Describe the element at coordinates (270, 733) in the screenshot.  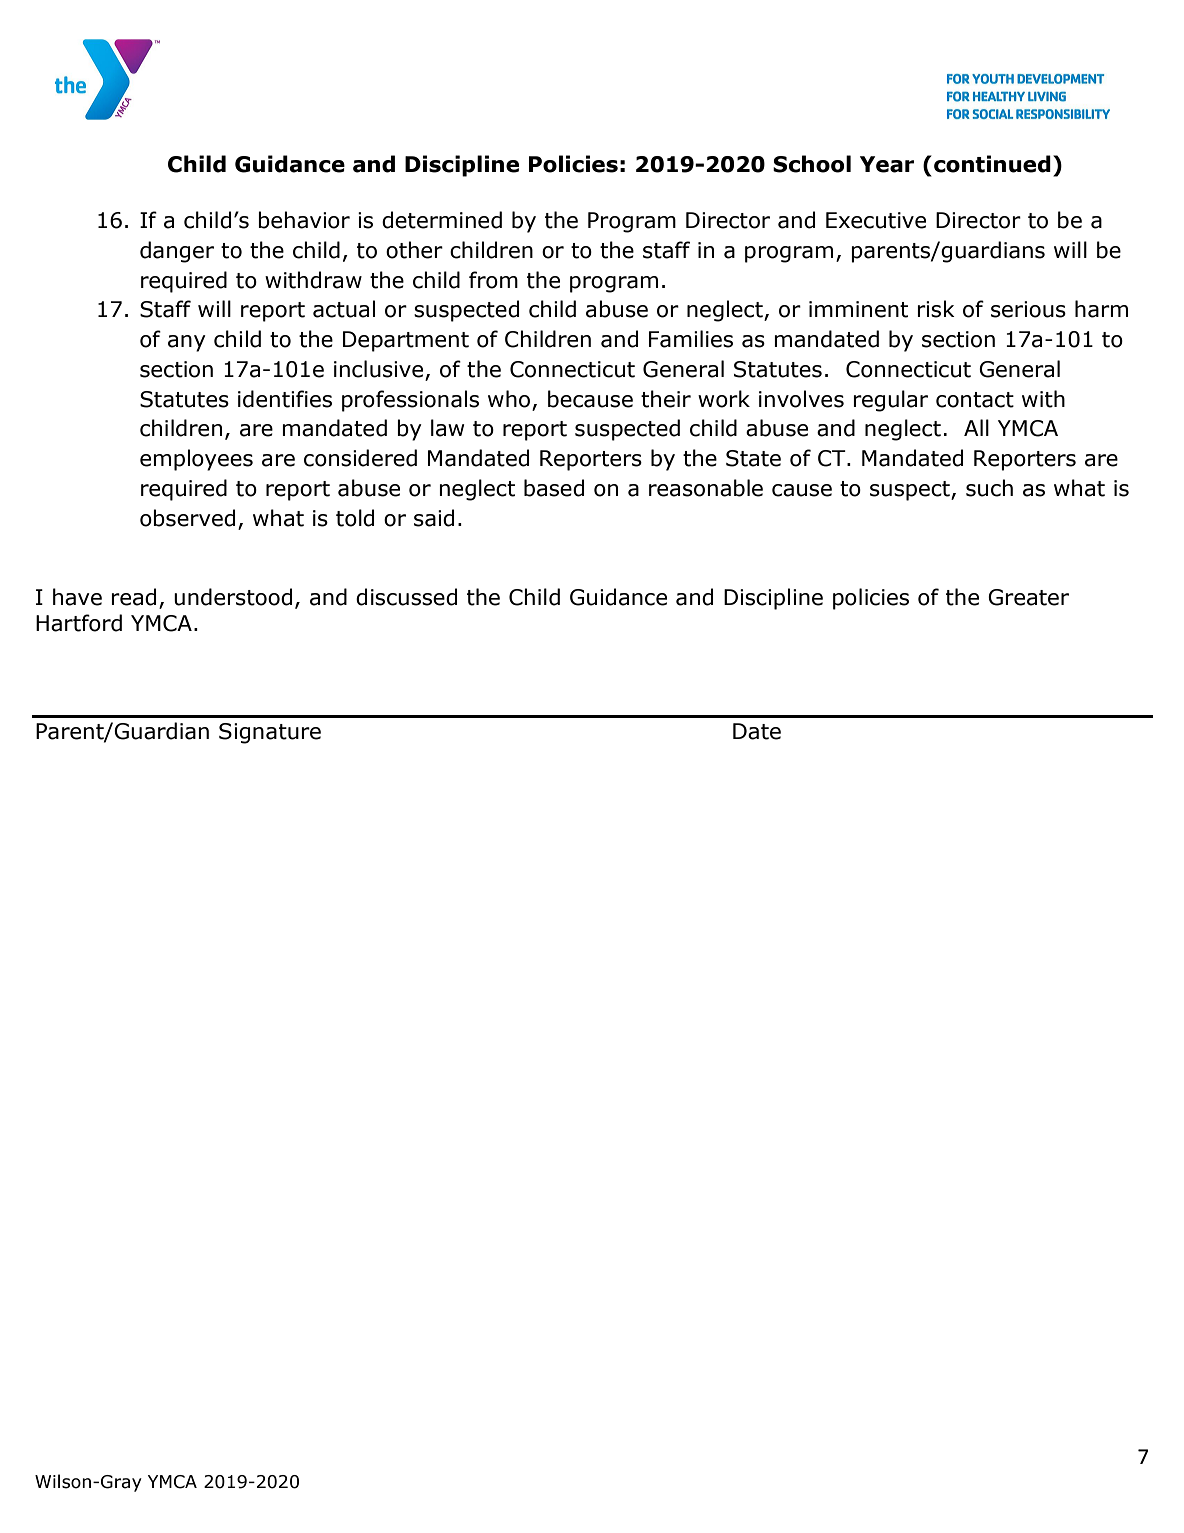
I see `Signature` at that location.
